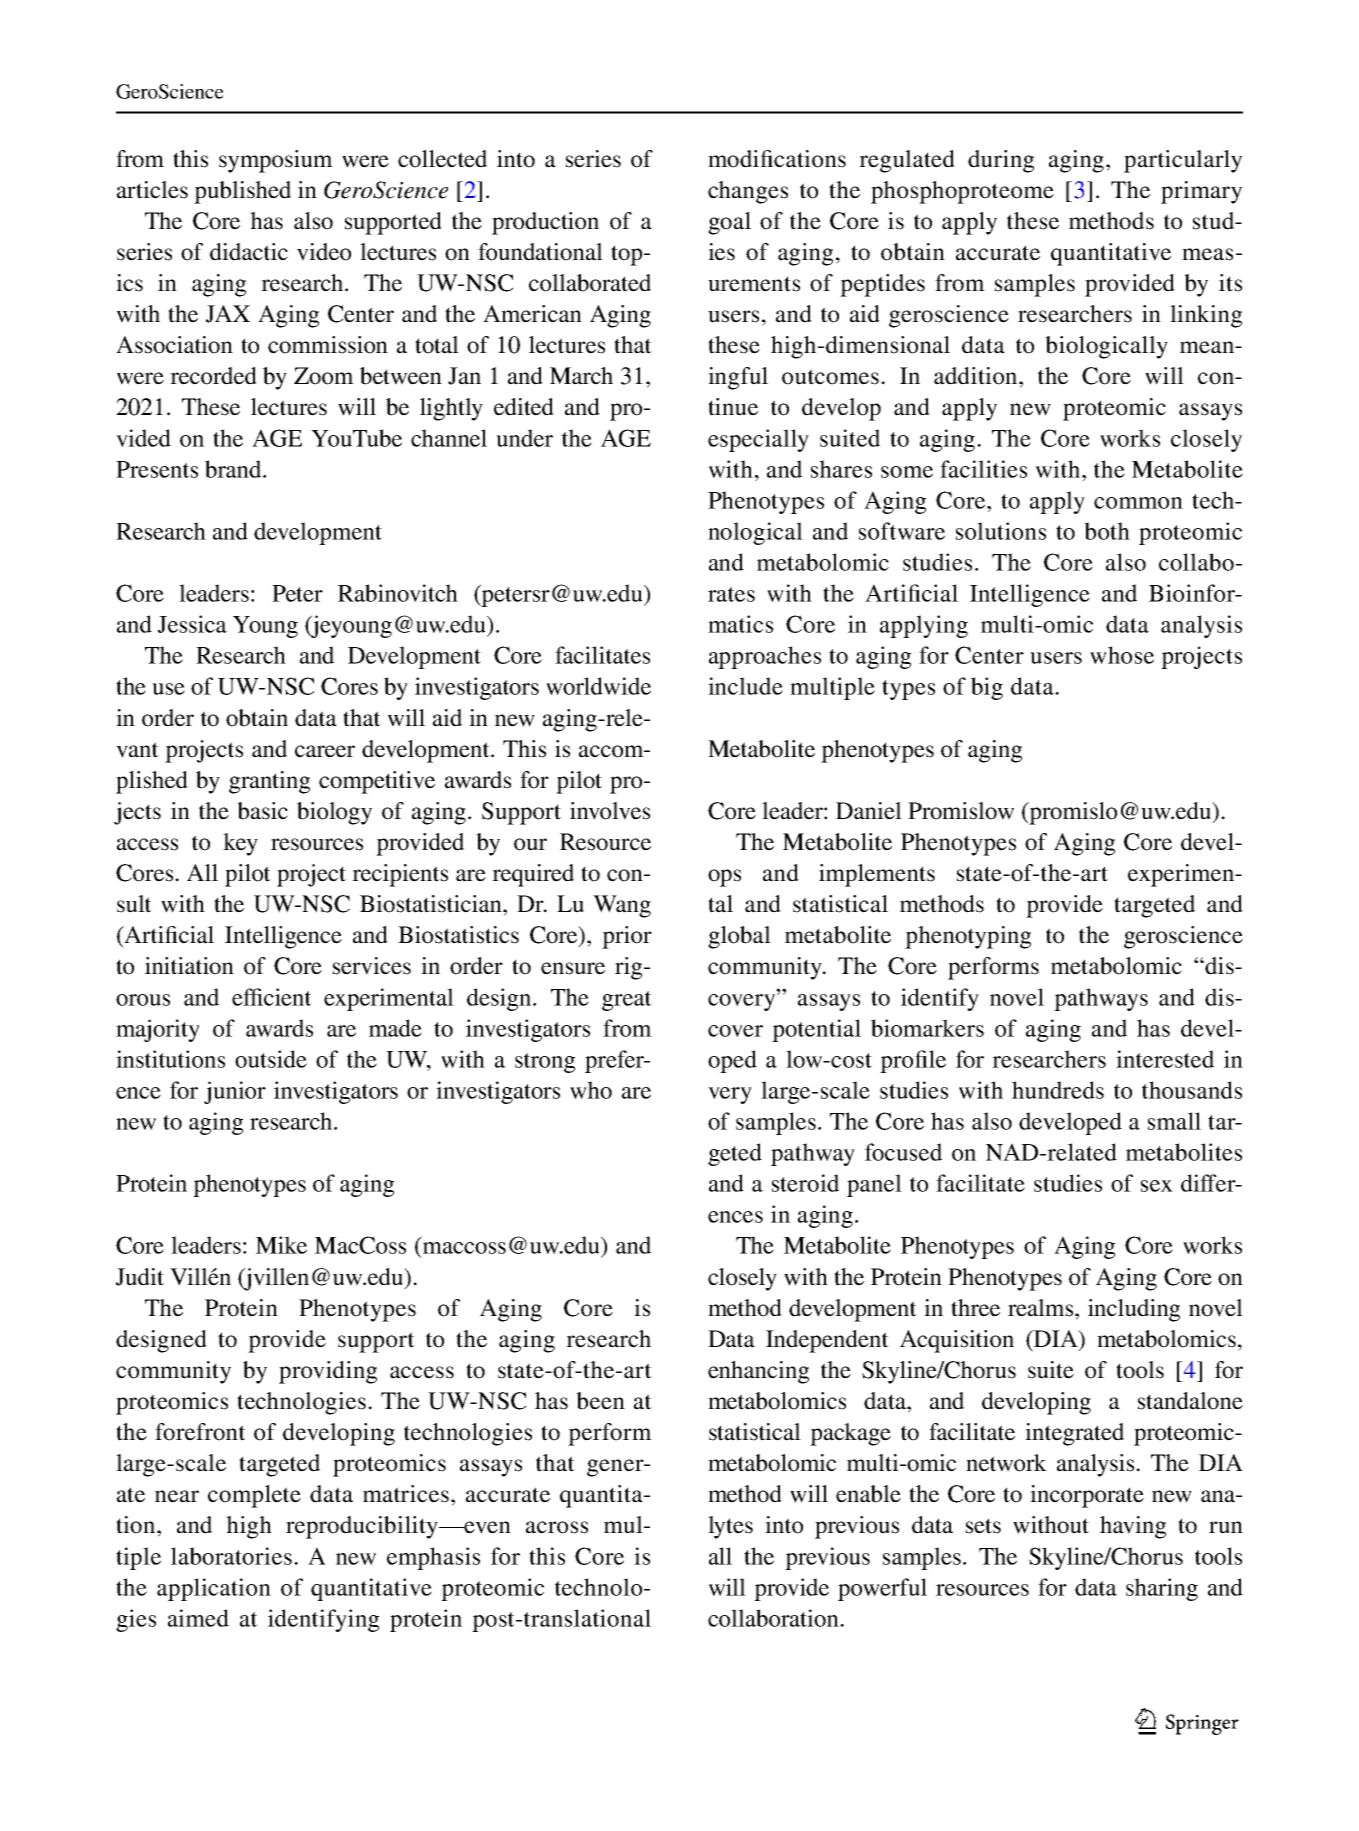 This screenshot has height=1831, width=1359. What do you see at coordinates (1201, 192) in the screenshot?
I see `primary` at bounding box center [1201, 192].
